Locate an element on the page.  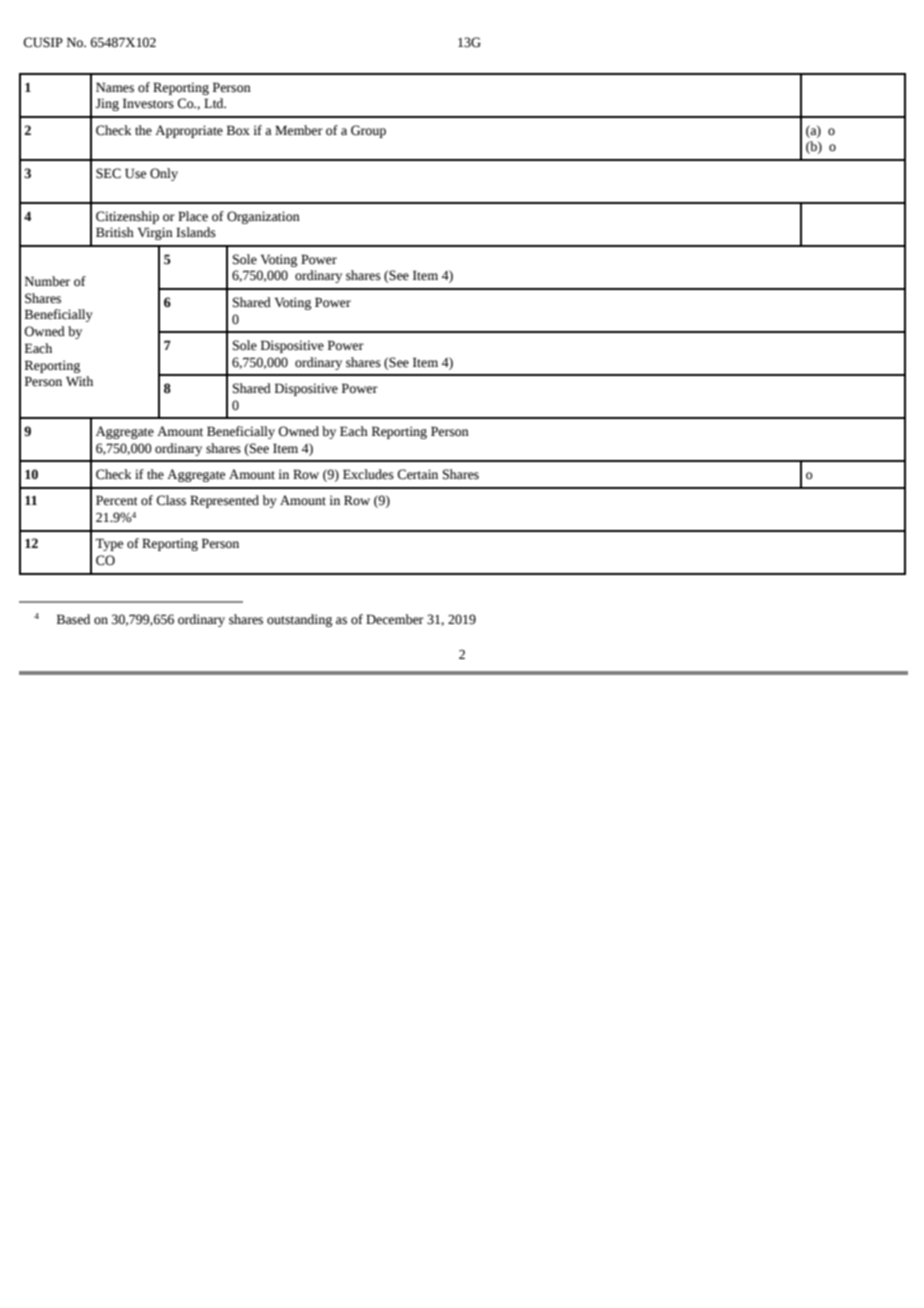
With is located at coordinates (79, 381).
